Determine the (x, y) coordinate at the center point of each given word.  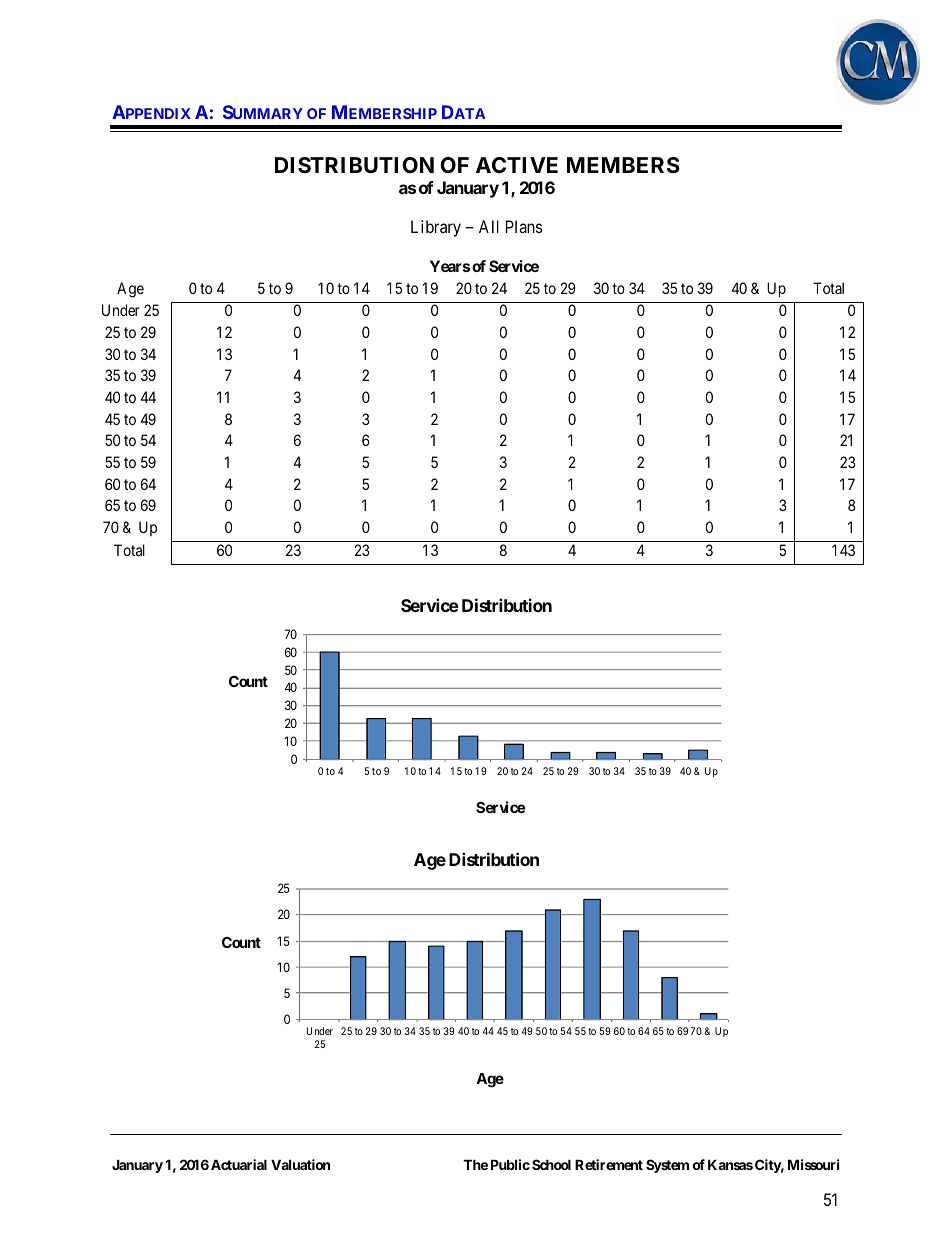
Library (436, 228)
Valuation (300, 1164)
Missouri (813, 1164)
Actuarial (239, 1164)
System (667, 1166)
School (551, 1164)
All (489, 226)
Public (510, 1164)
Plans (524, 226)
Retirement (609, 1164)
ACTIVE (517, 165)
